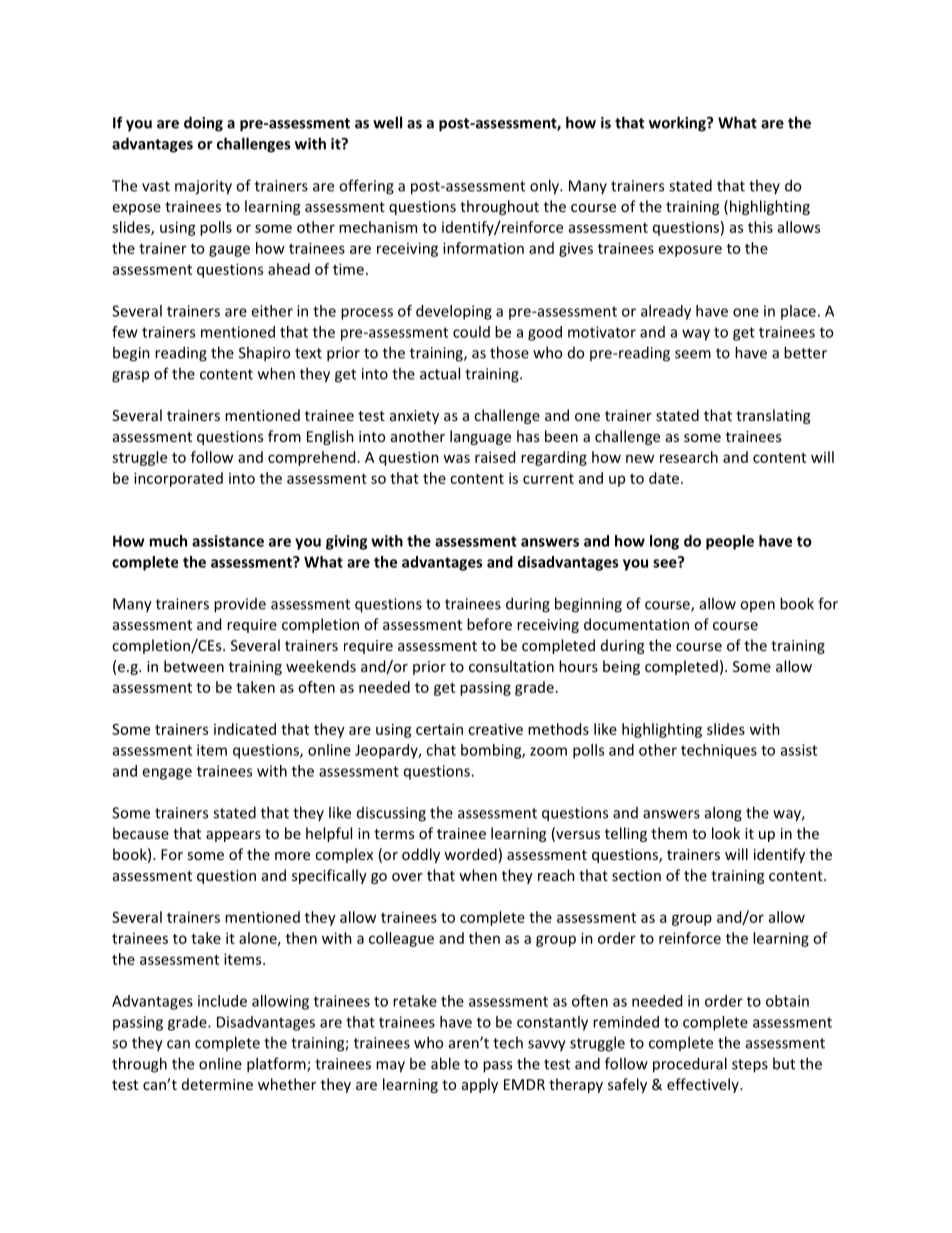 The width and height of the screenshot is (952, 1233). What do you see at coordinates (217, 1084) in the screenshot?
I see `determine` at bounding box center [217, 1084].
